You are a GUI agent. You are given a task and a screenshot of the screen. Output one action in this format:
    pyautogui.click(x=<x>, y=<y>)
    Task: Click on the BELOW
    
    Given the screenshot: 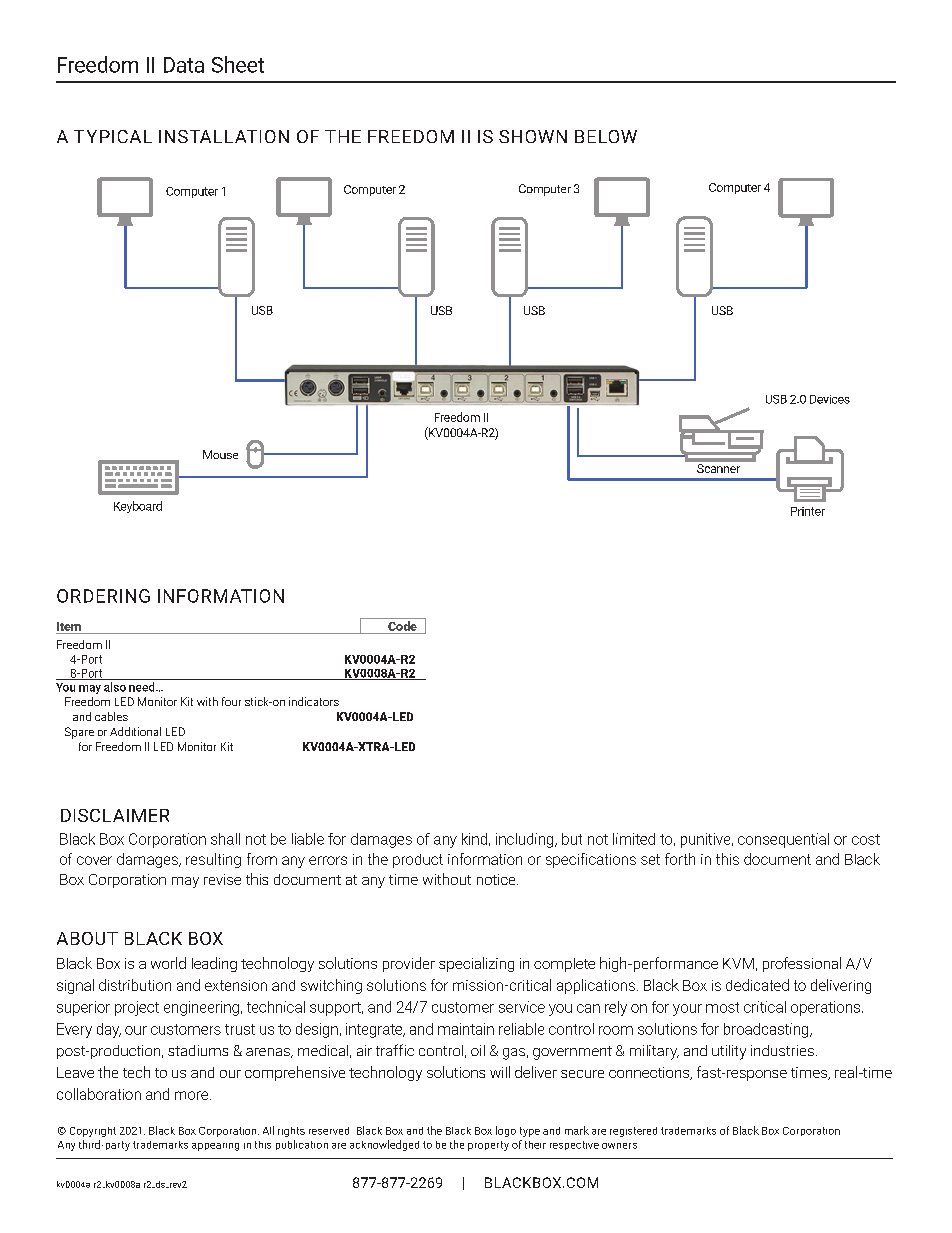 What is the action you would take?
    pyautogui.click(x=606, y=136)
